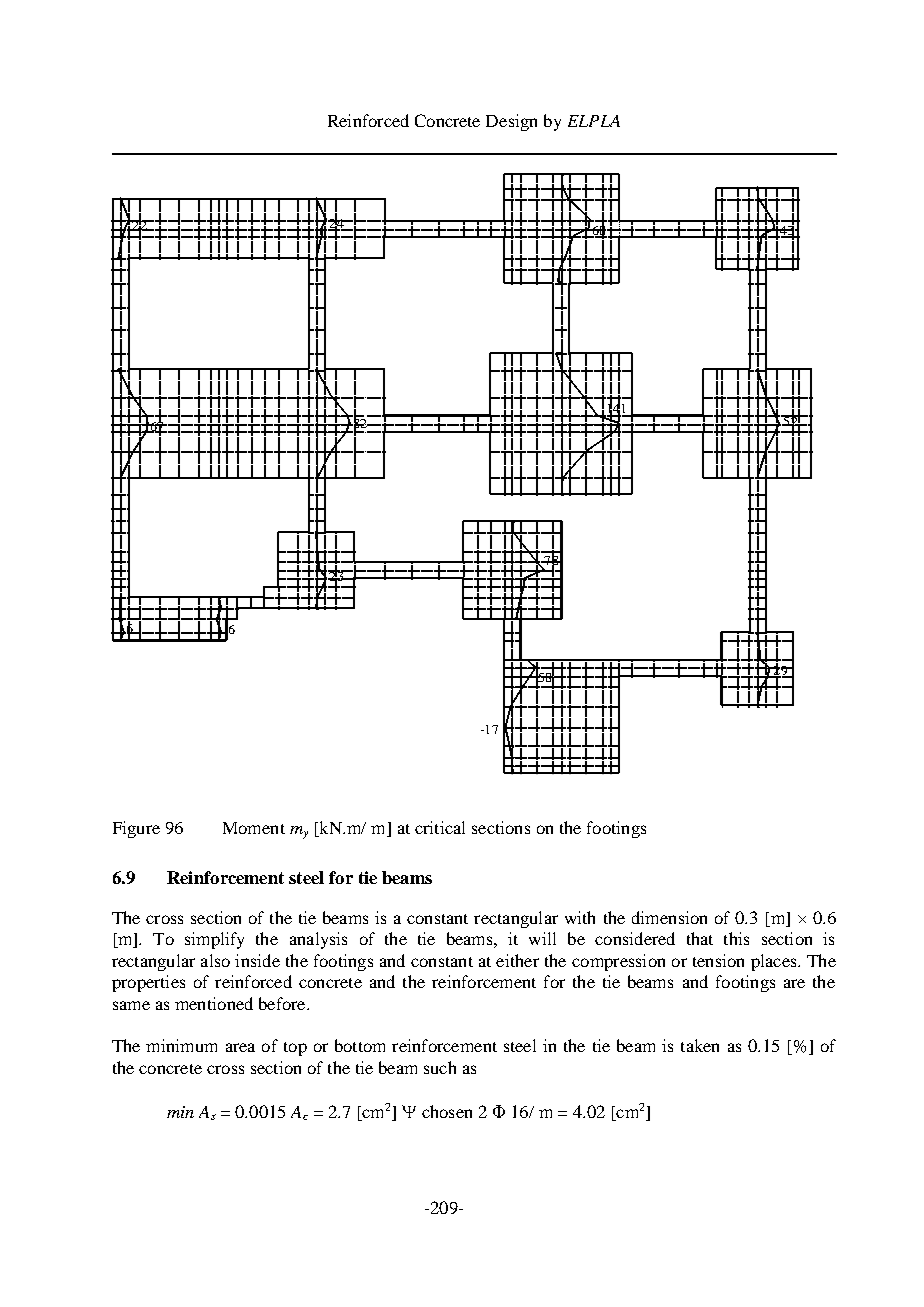  I want to click on will, so click(542, 938).
